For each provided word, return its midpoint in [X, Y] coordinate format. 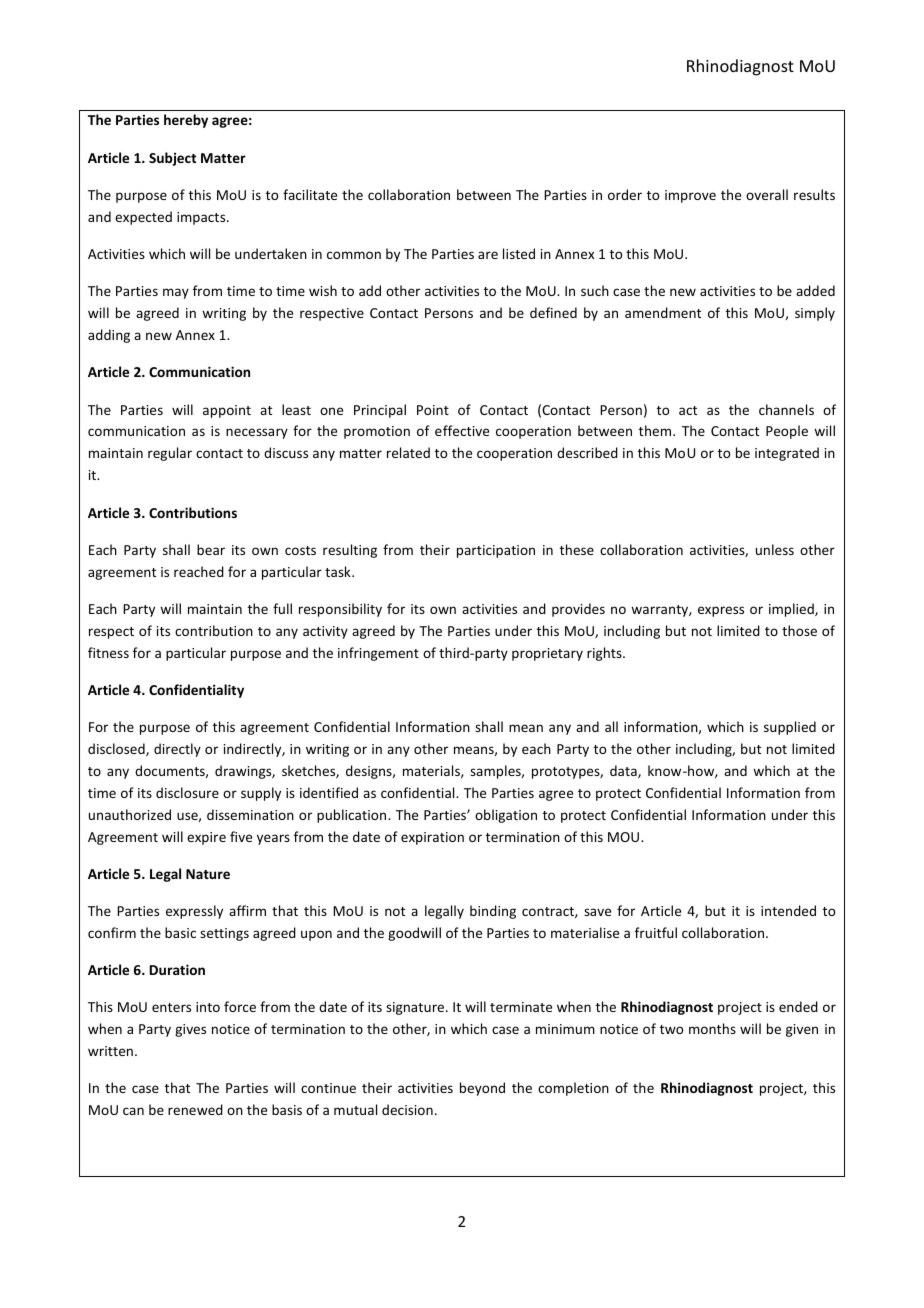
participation [496, 551]
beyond [482, 1089]
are [488, 255]
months [712, 1028]
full [282, 608]
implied [792, 610]
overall [767, 194]
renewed [195, 1109]
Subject [172, 159]
